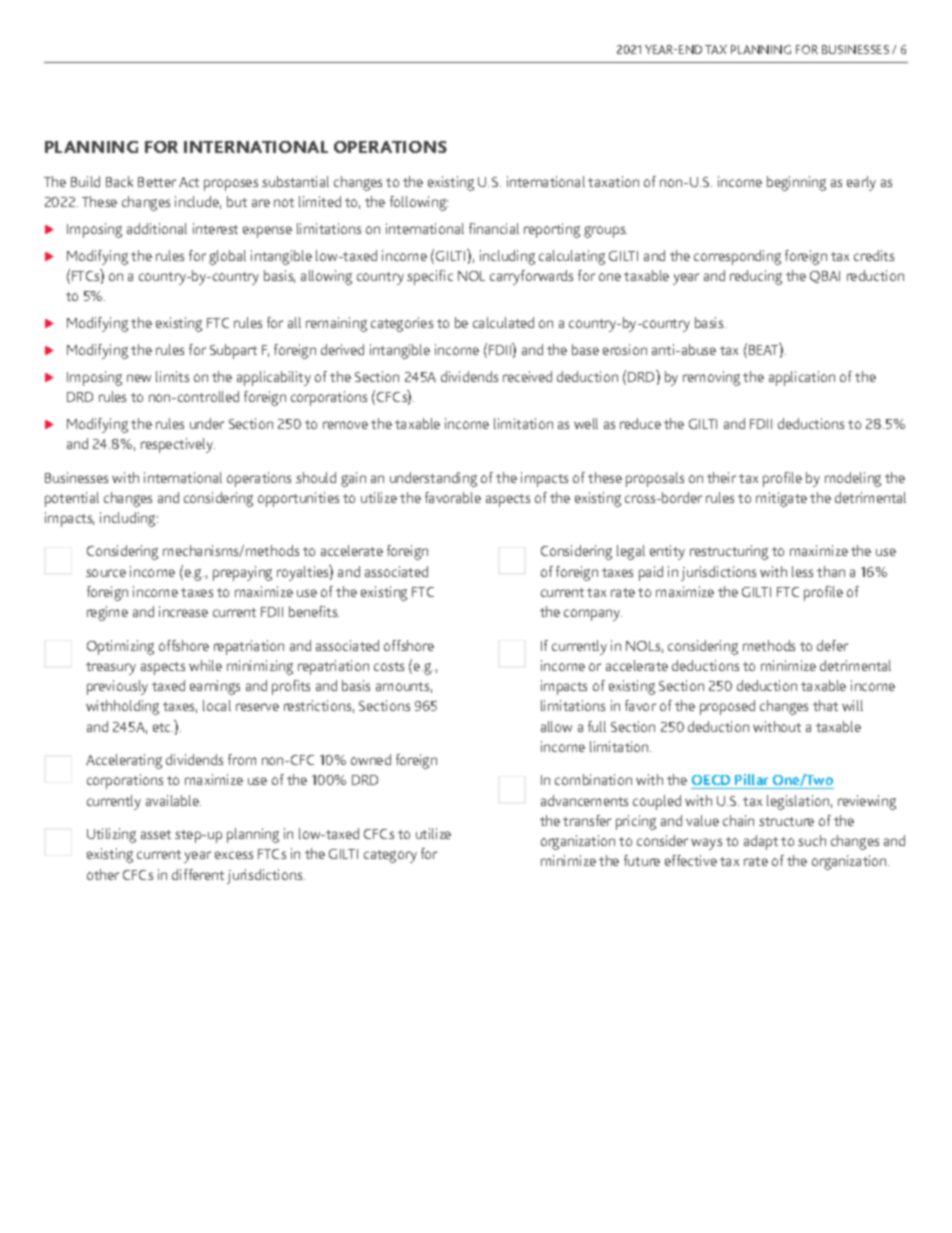 The width and height of the screenshot is (952, 1233). Describe the element at coordinates (796, 183) in the screenshot. I see `beginning` at that location.
